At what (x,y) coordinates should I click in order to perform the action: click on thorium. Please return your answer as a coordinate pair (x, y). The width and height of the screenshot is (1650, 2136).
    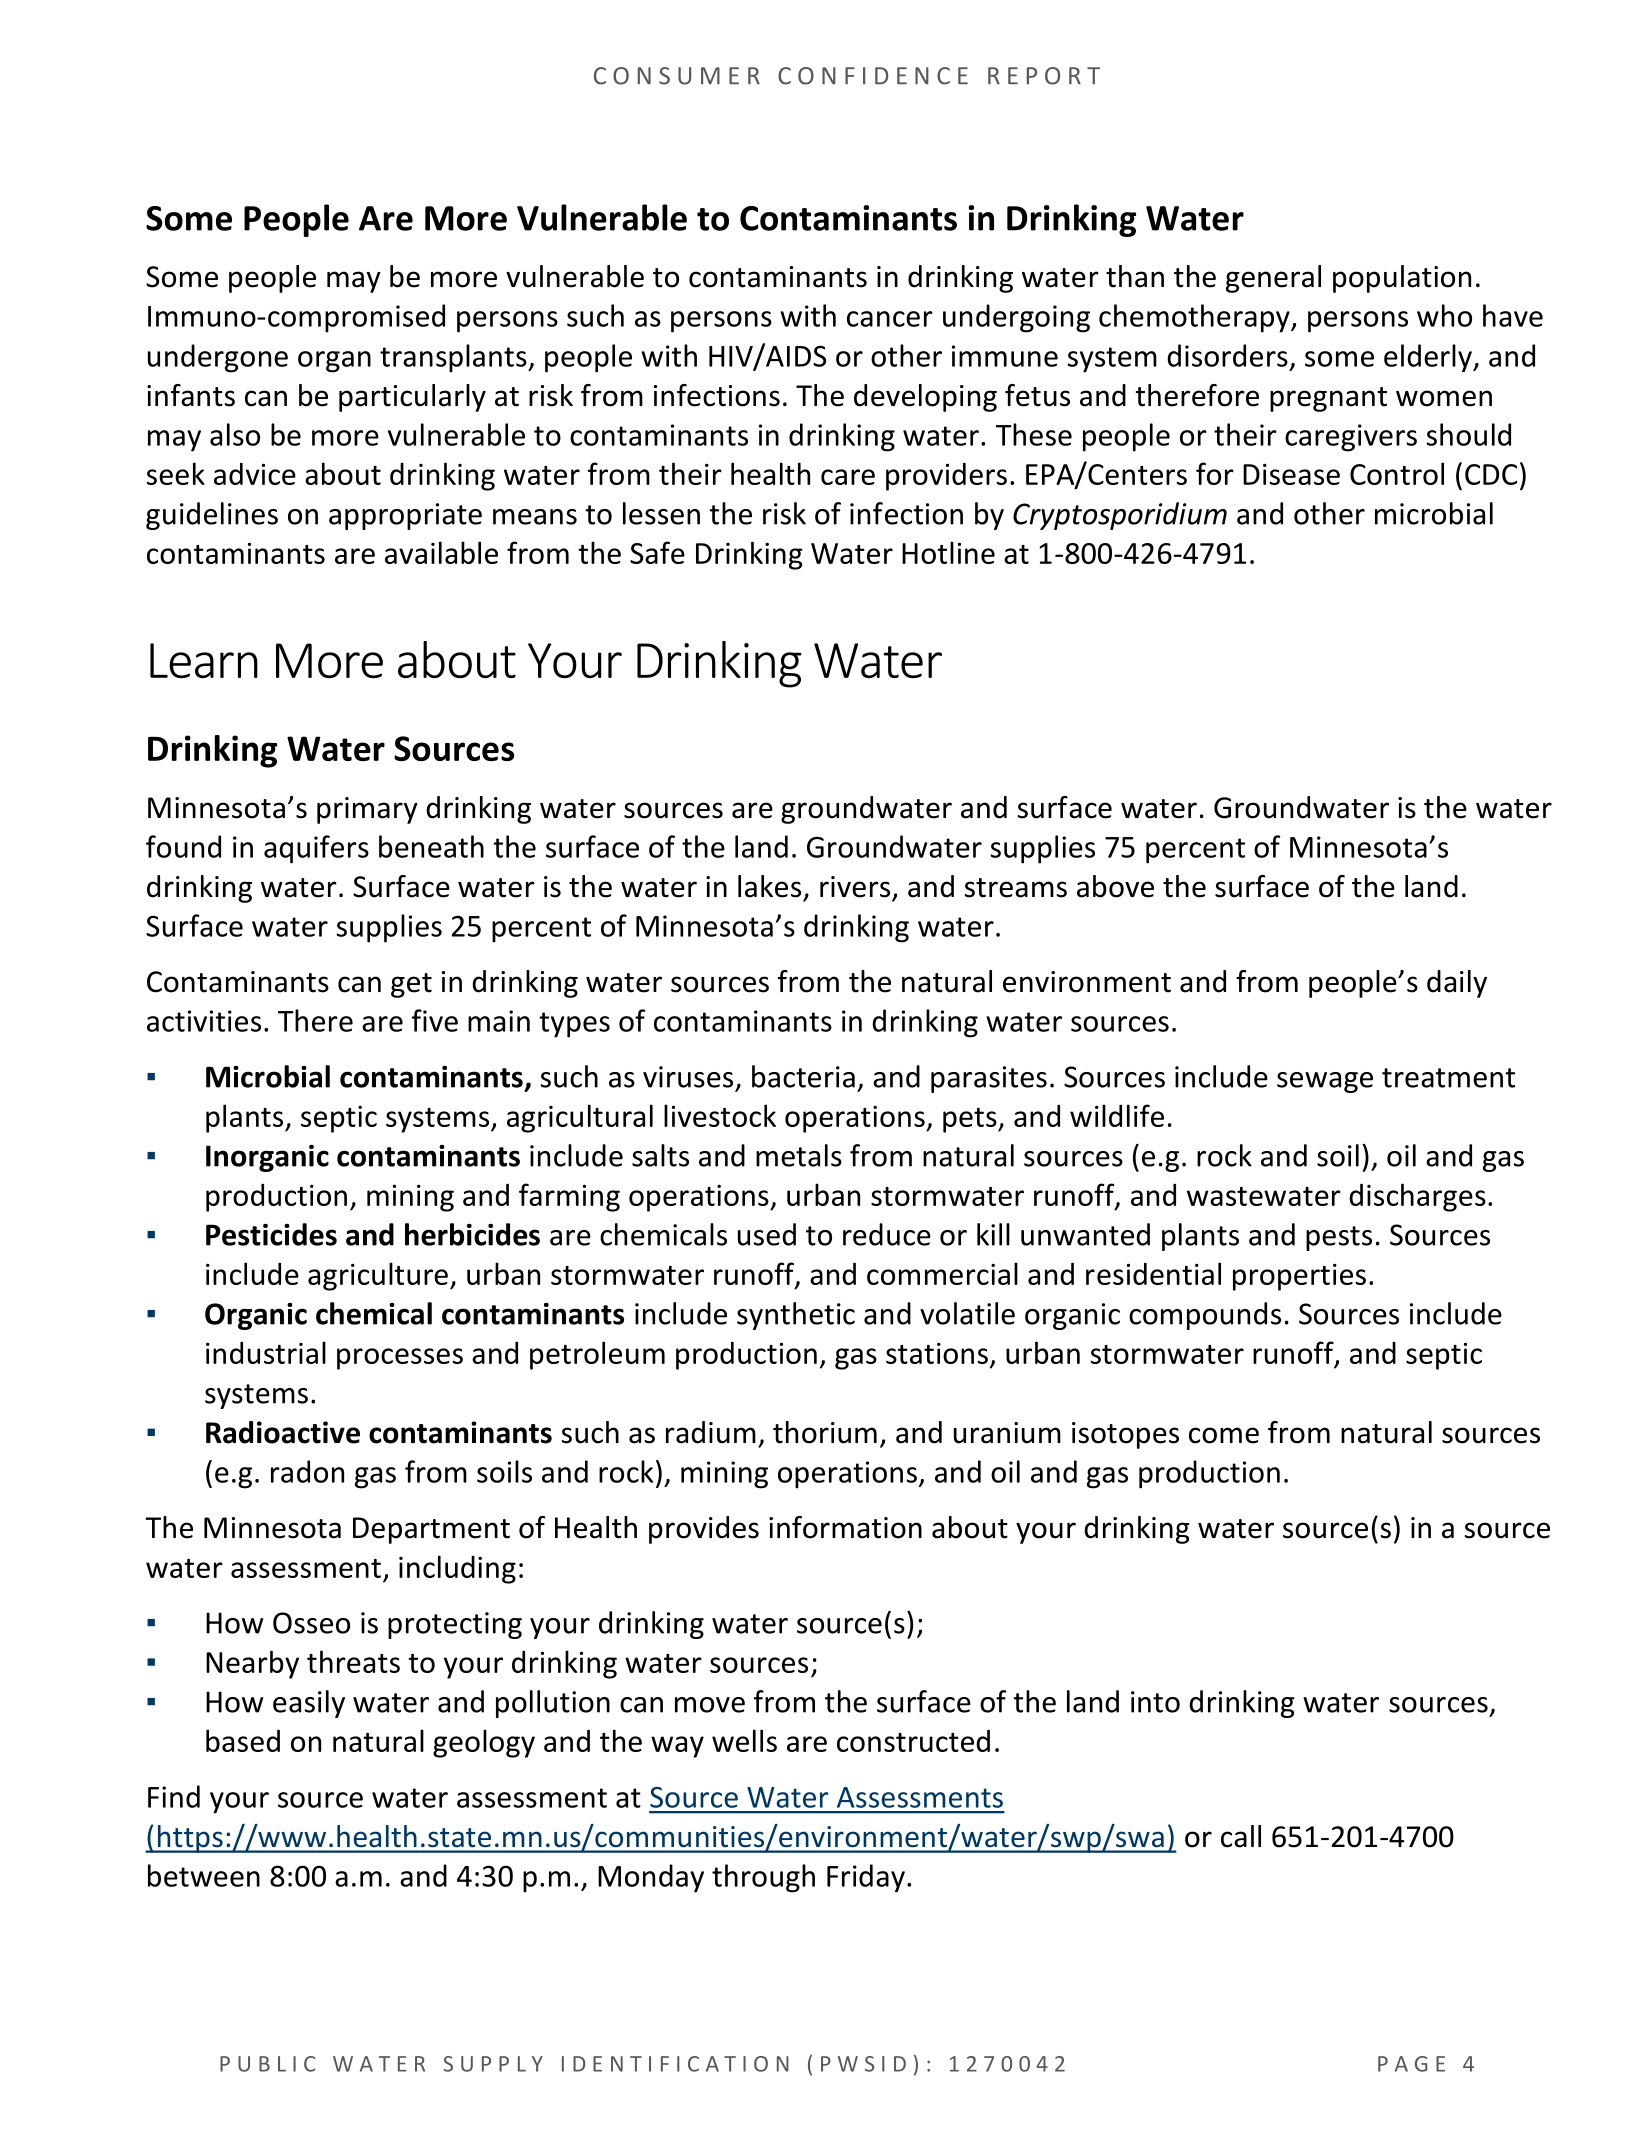
    Looking at the image, I should click on (825, 1432).
